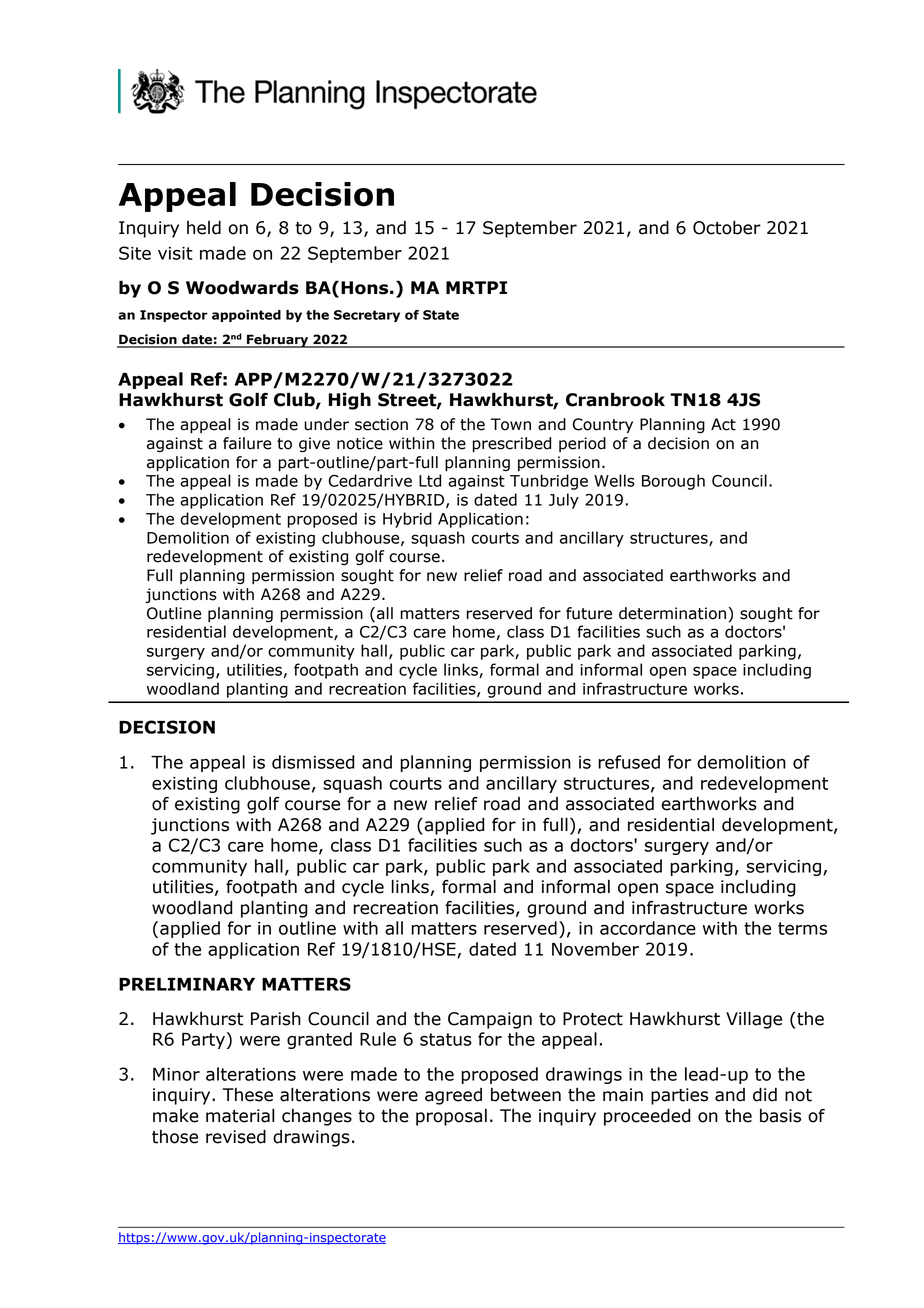  Describe the element at coordinates (441, 315) in the screenshot. I see `State` at that location.
